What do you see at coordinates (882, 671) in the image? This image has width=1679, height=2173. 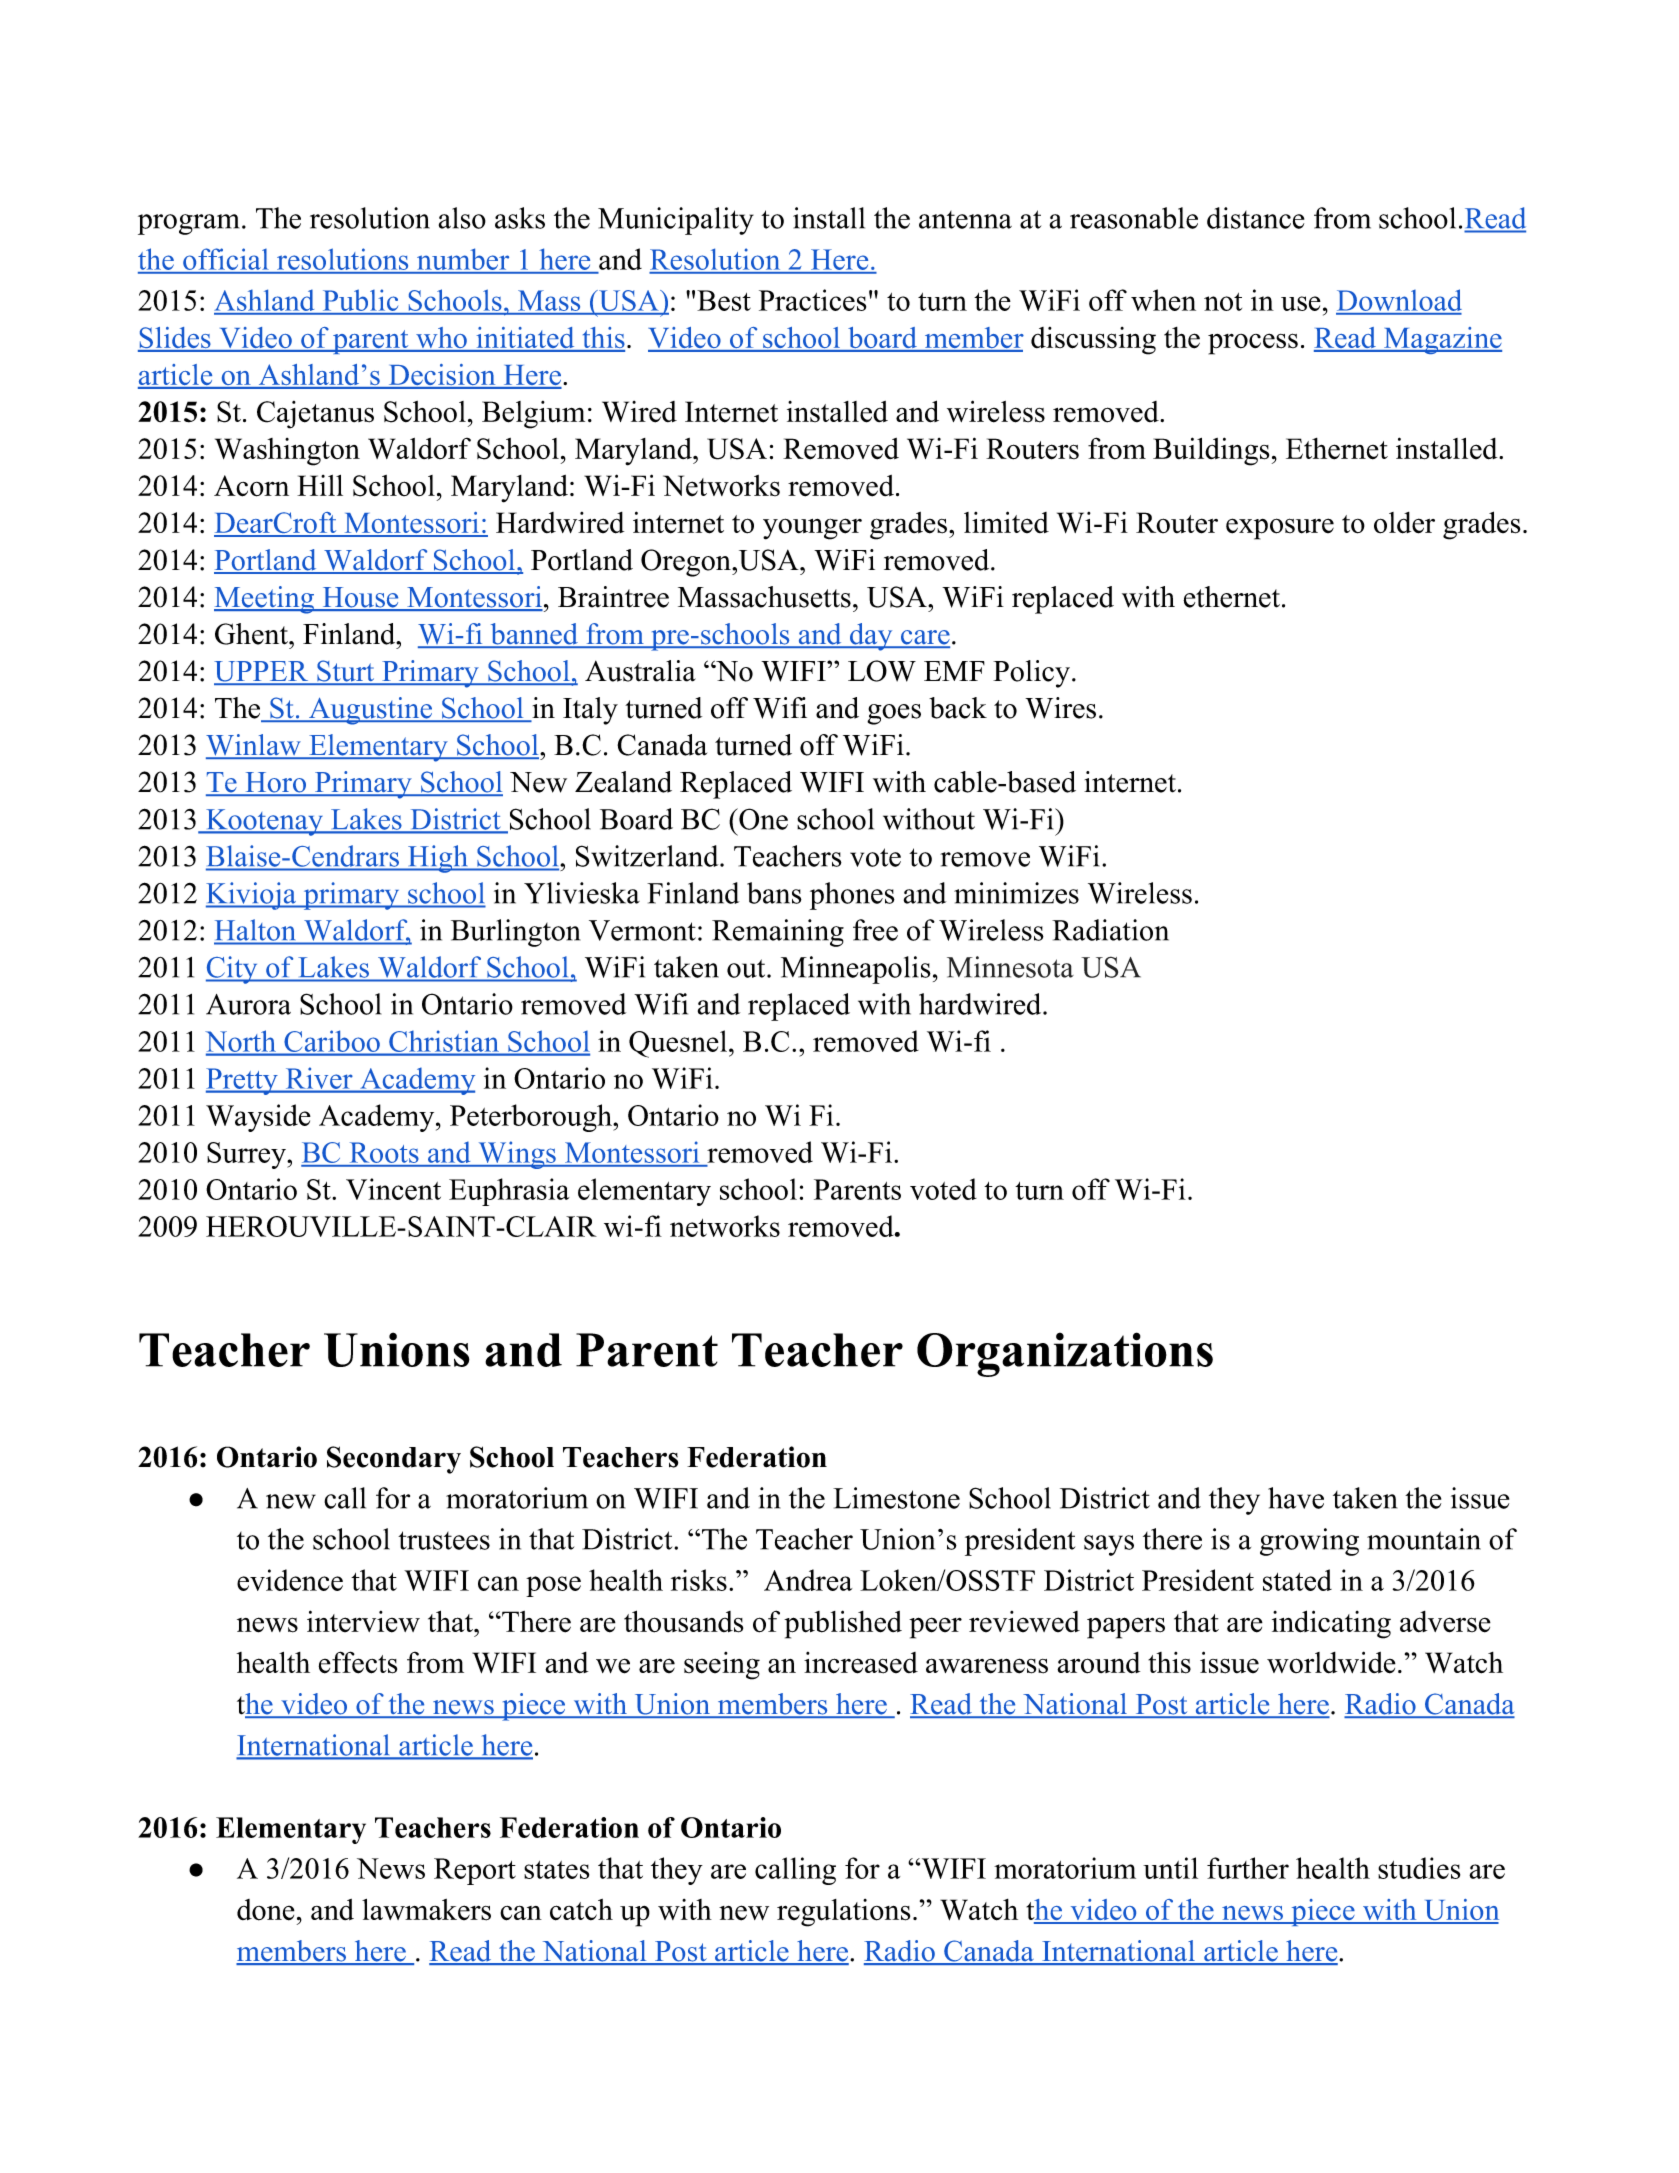 I see `LOW` at bounding box center [882, 671].
